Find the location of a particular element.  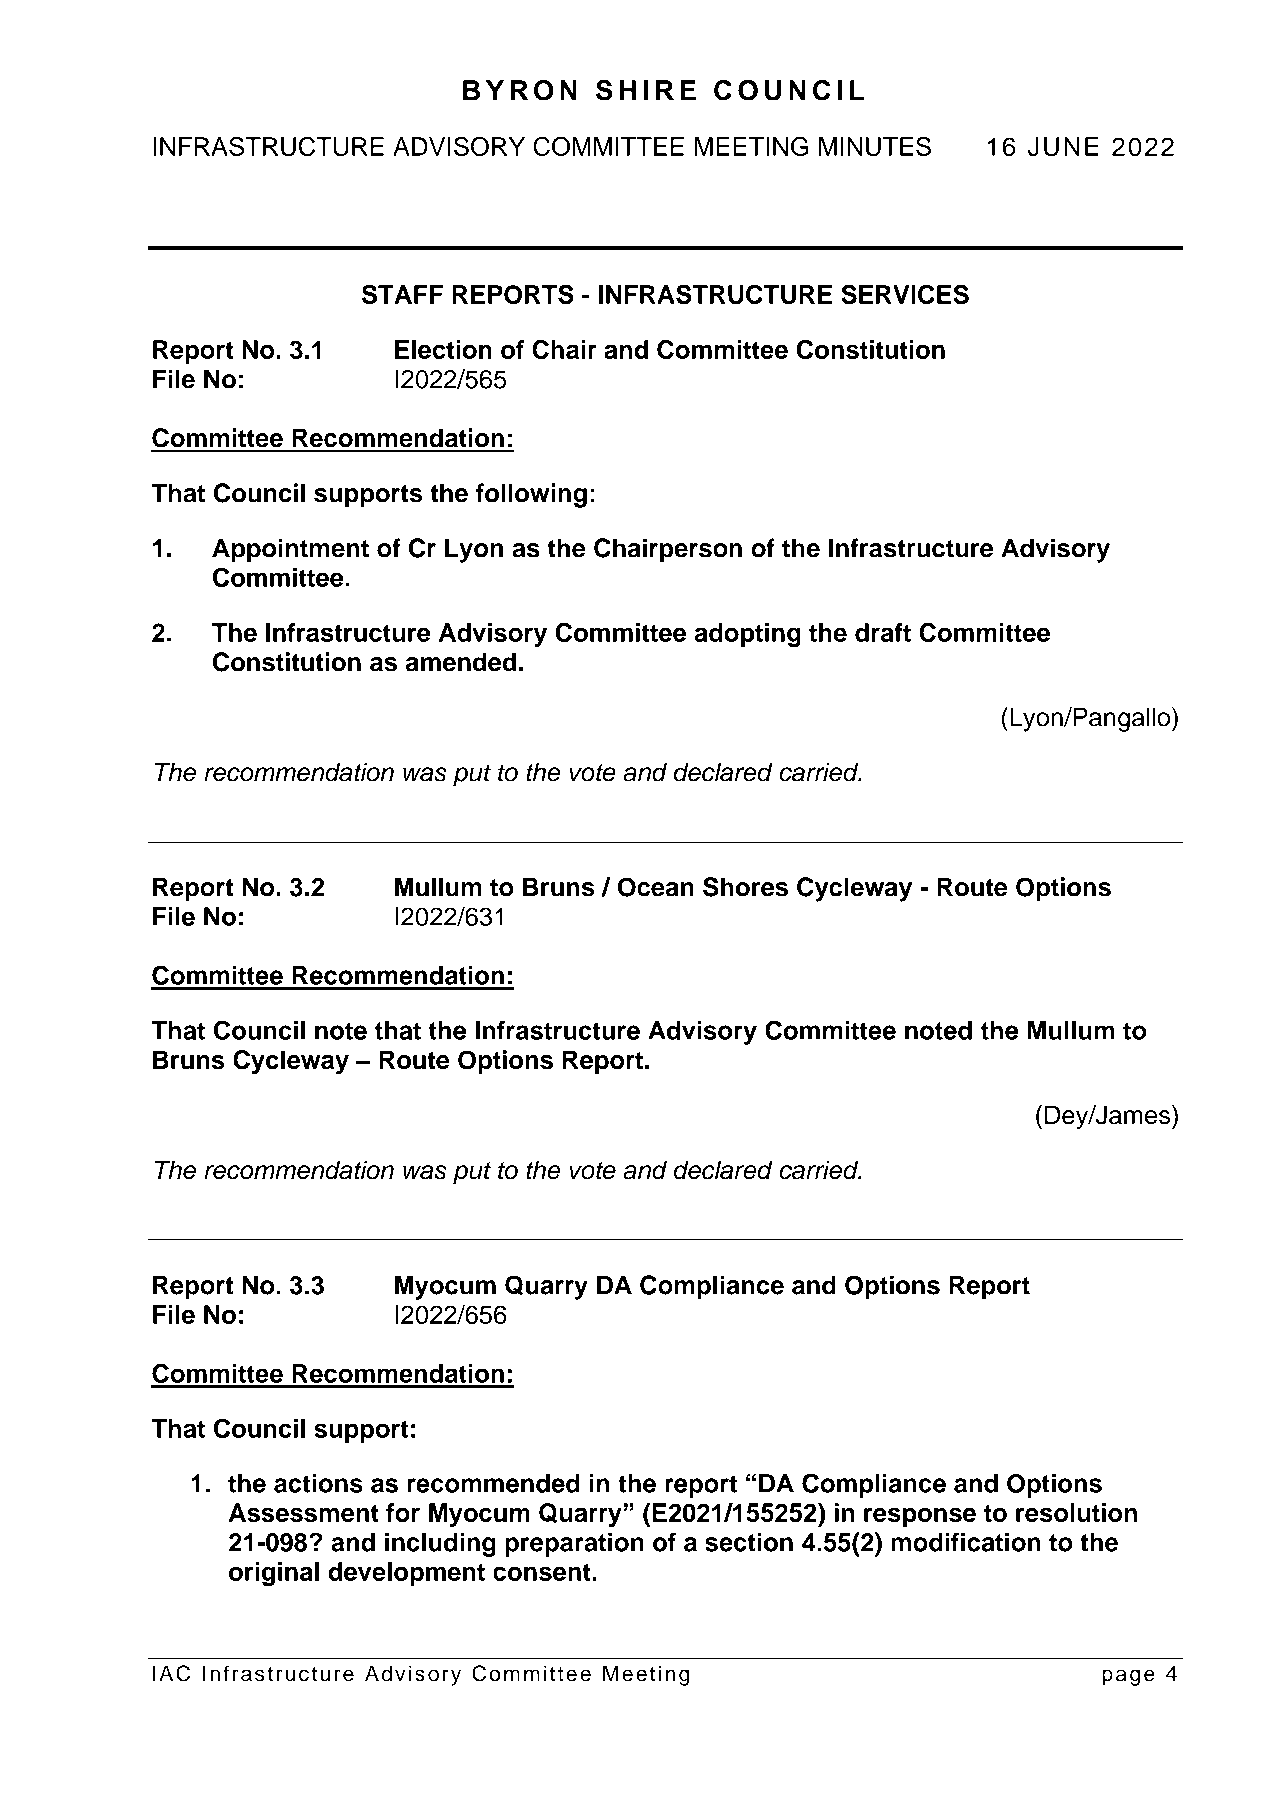

adopting is located at coordinates (747, 635).
